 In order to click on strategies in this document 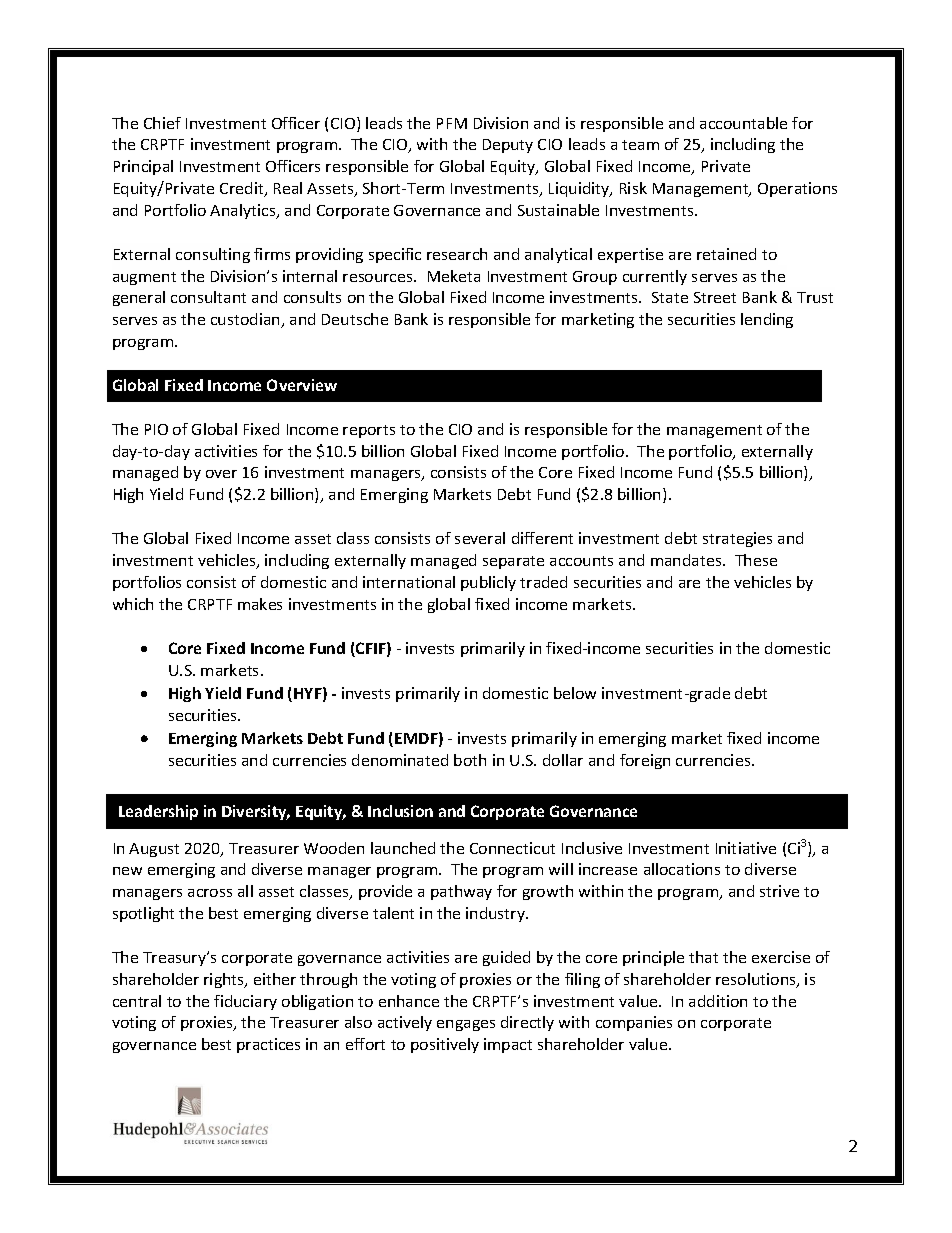, I will do `click(737, 539)`.
